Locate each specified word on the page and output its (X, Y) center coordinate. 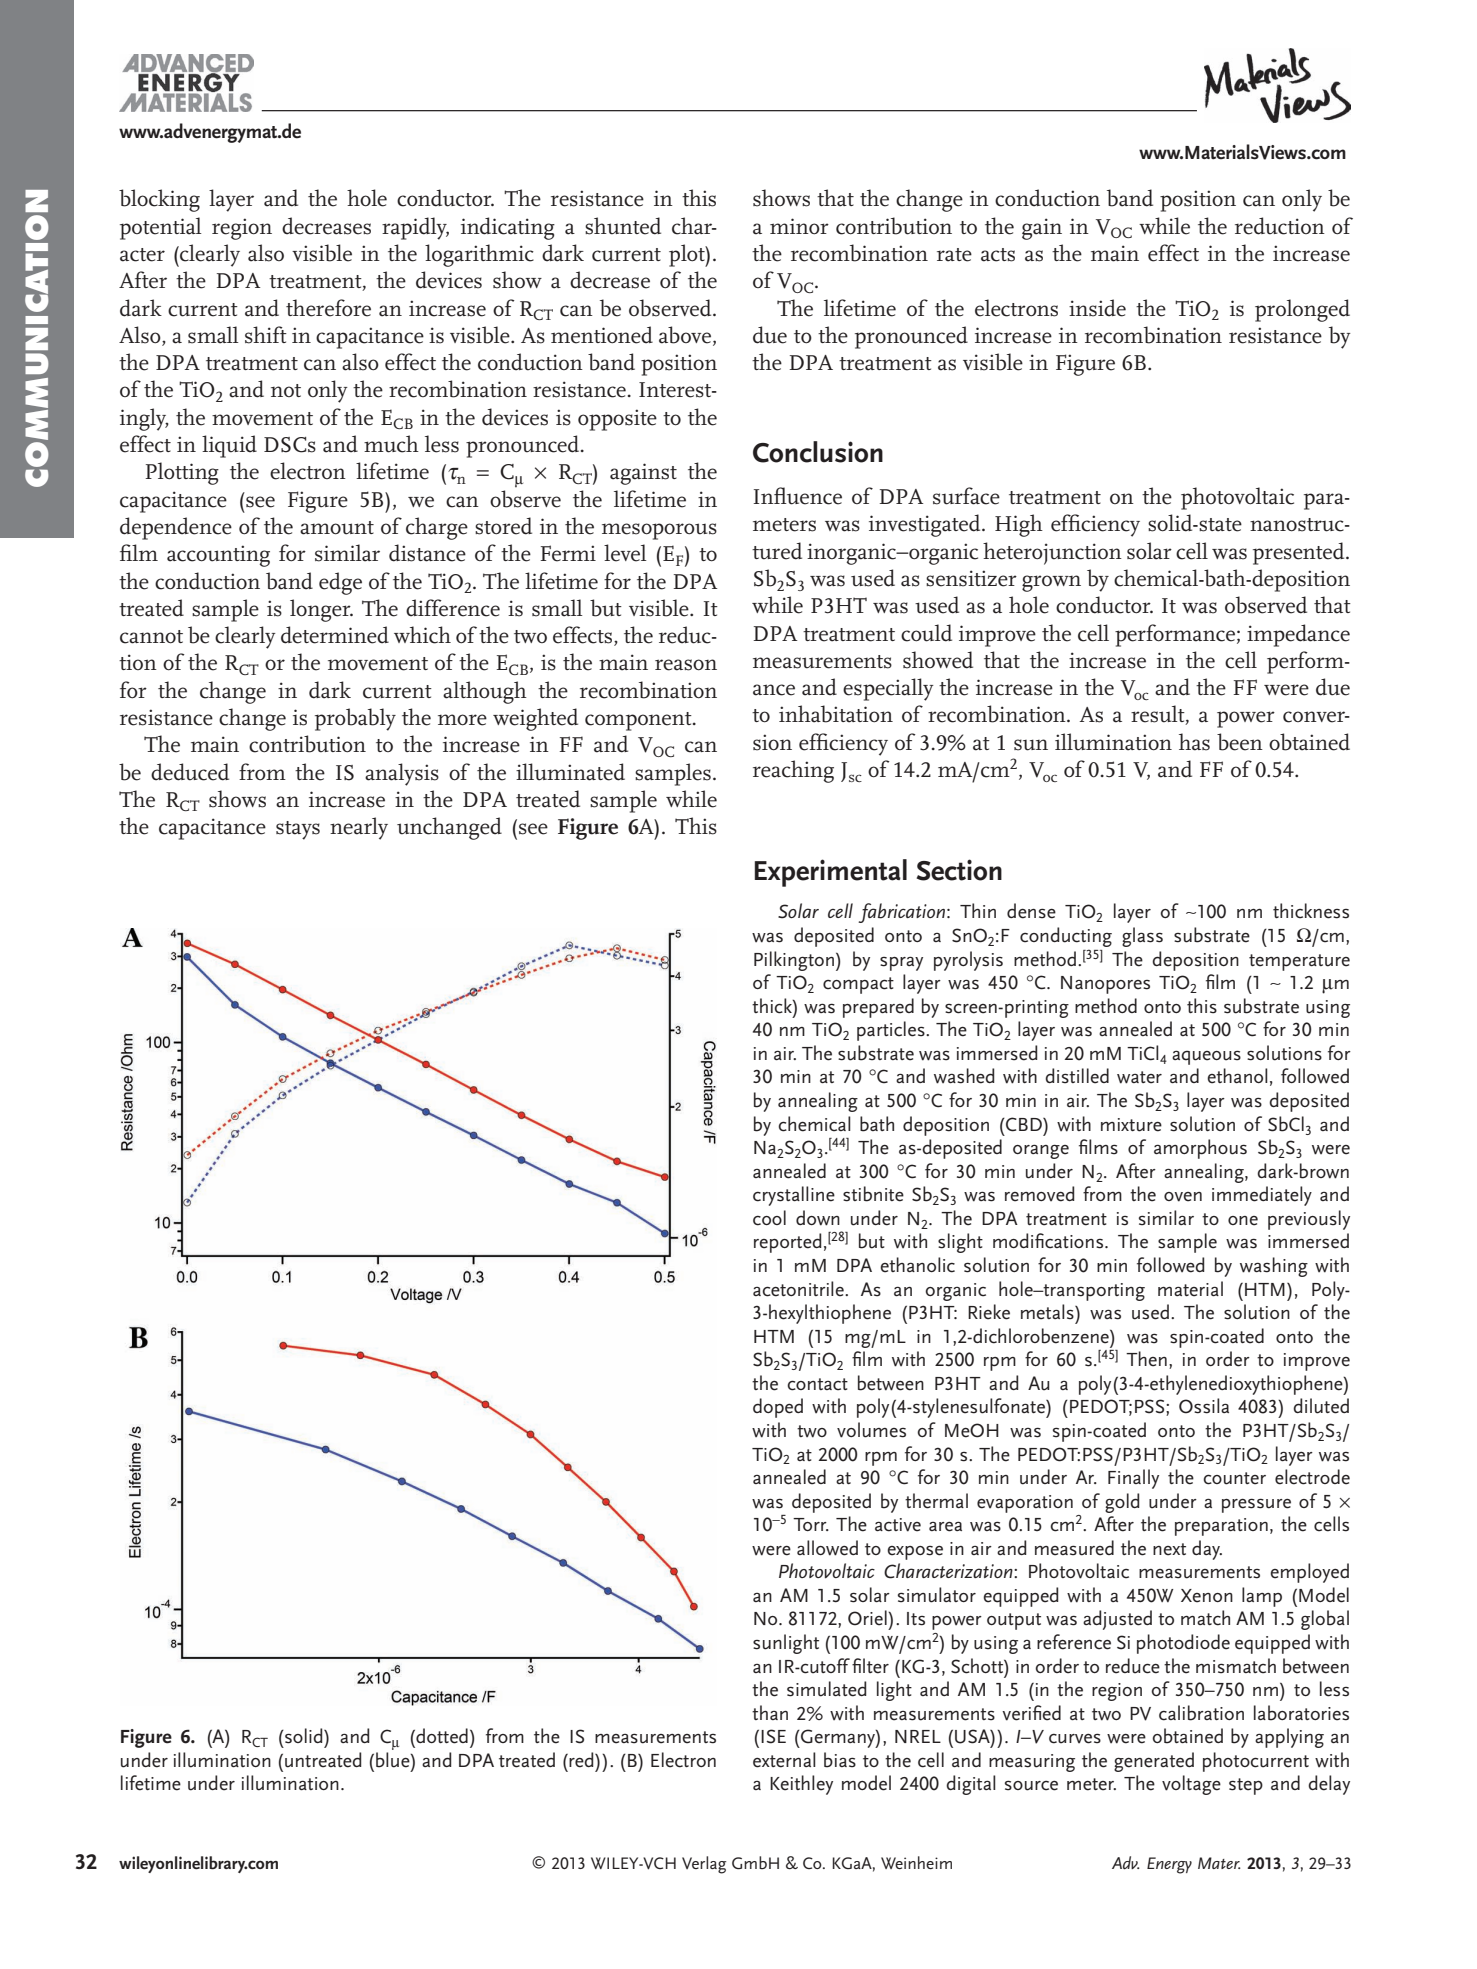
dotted (441, 1736)
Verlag (704, 1865)
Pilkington (794, 961)
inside (1097, 308)
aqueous (1206, 1057)
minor (799, 226)
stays (298, 830)
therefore (328, 308)
